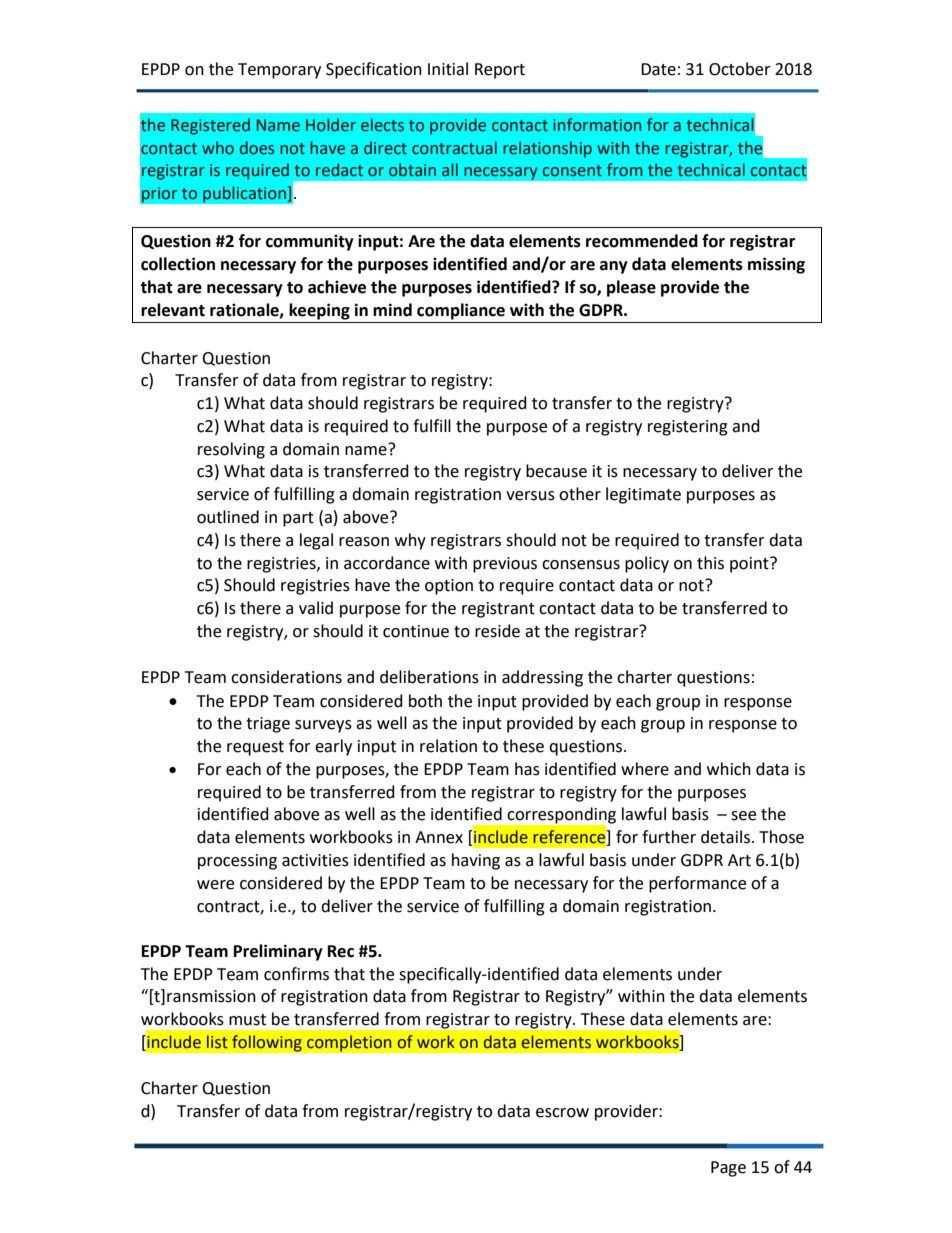 The image size is (952, 1233). What do you see at coordinates (710, 563) in the page?
I see `this` at bounding box center [710, 563].
